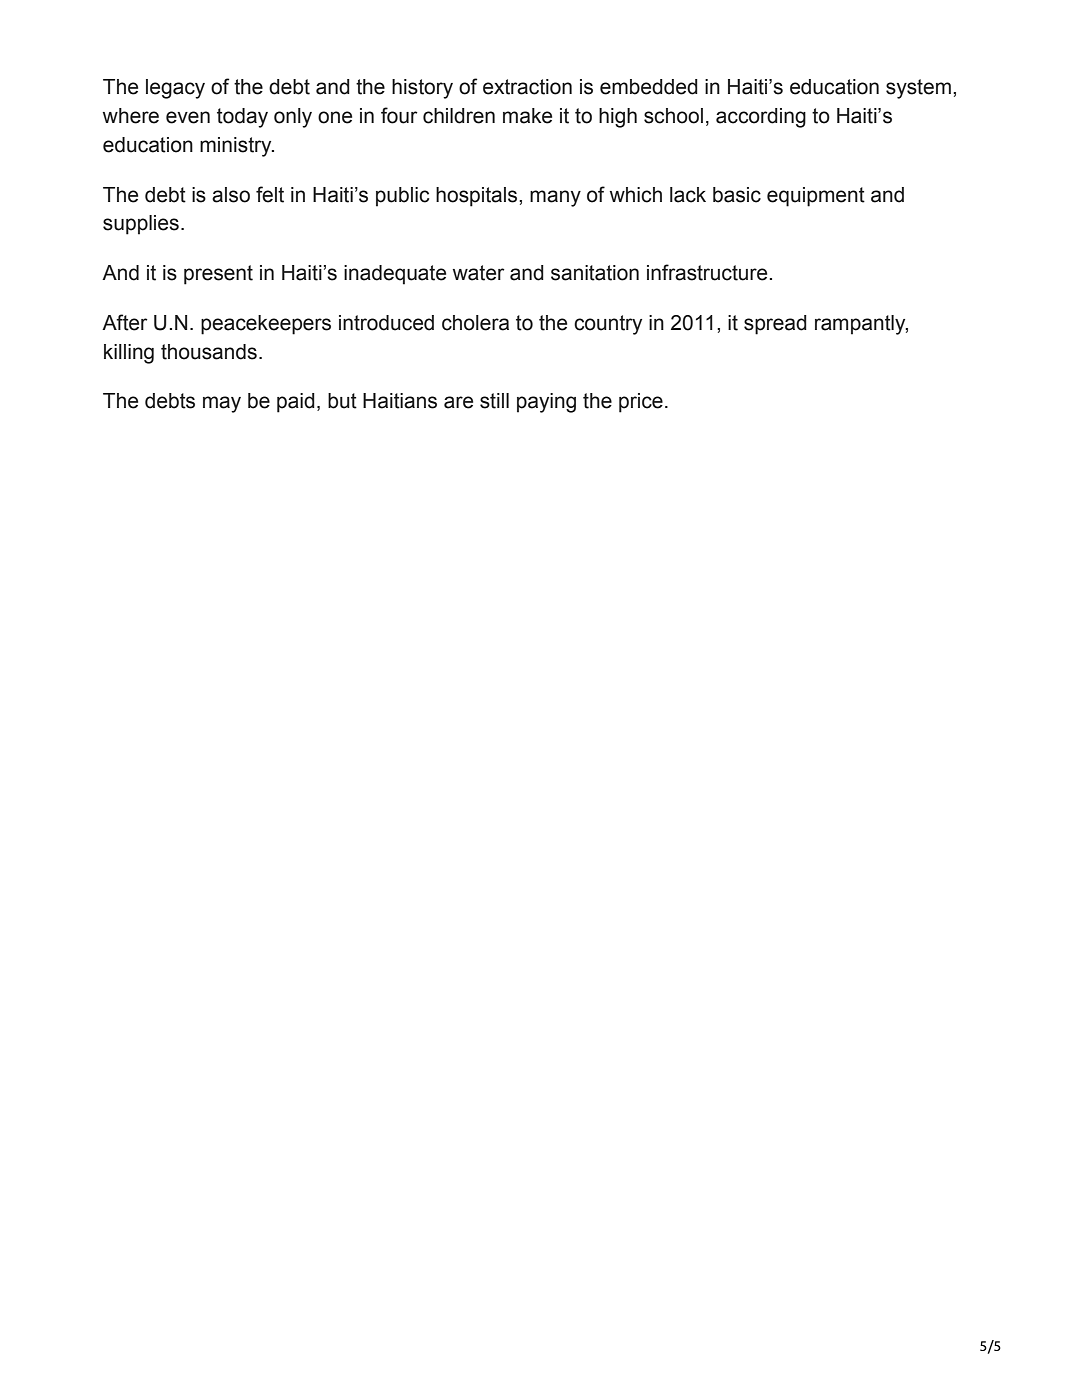 The image size is (1068, 1382). I want to click on price, so click(641, 403).
